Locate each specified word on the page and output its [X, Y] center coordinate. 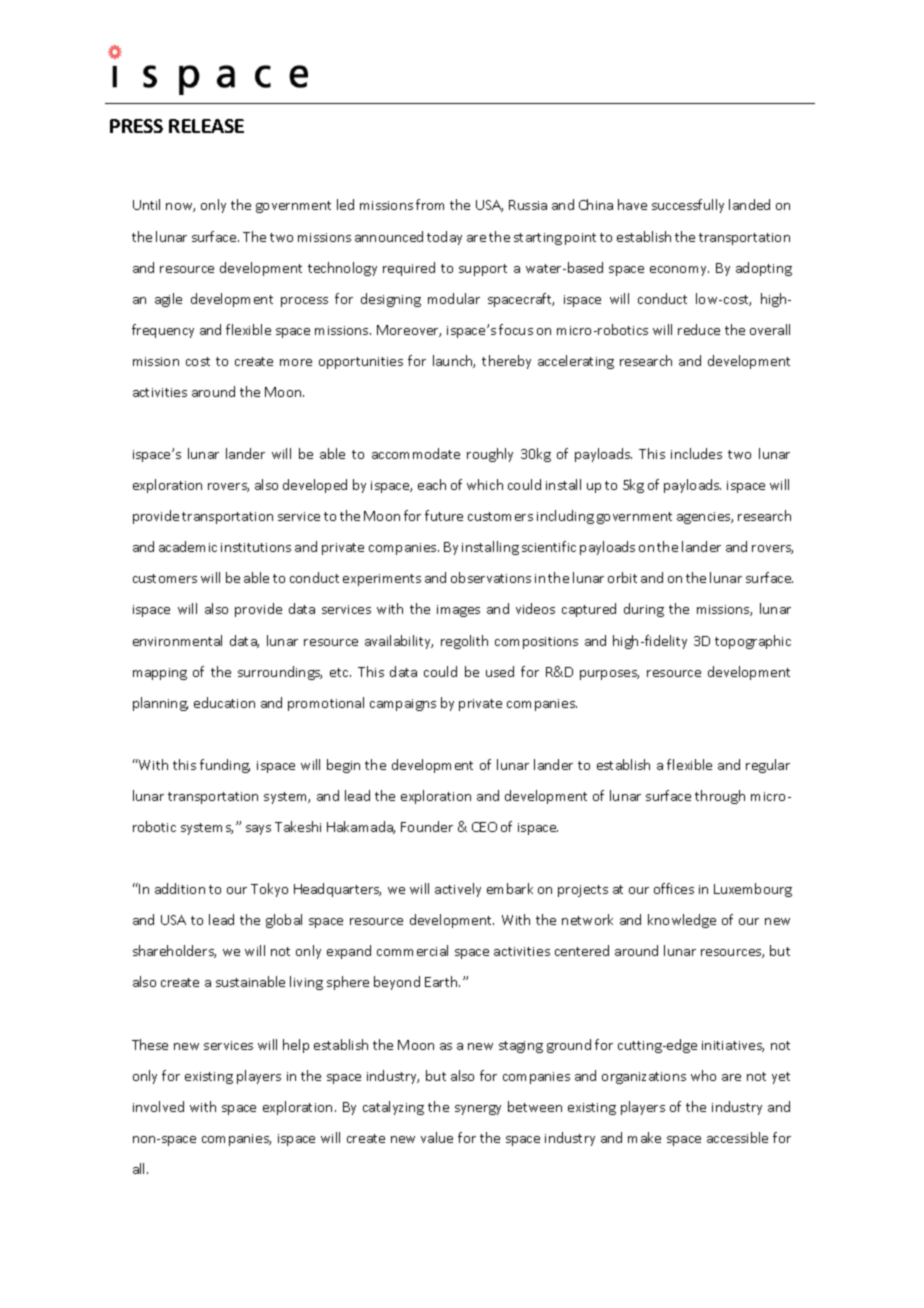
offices [674, 888]
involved [158, 1106]
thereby [506, 362]
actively [458, 890]
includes [696, 453]
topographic [753, 642]
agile [168, 300]
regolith [464, 642]
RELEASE [206, 126]
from [430, 204]
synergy [478, 1110]
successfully [688, 206]
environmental [177, 640]
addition [180, 888]
